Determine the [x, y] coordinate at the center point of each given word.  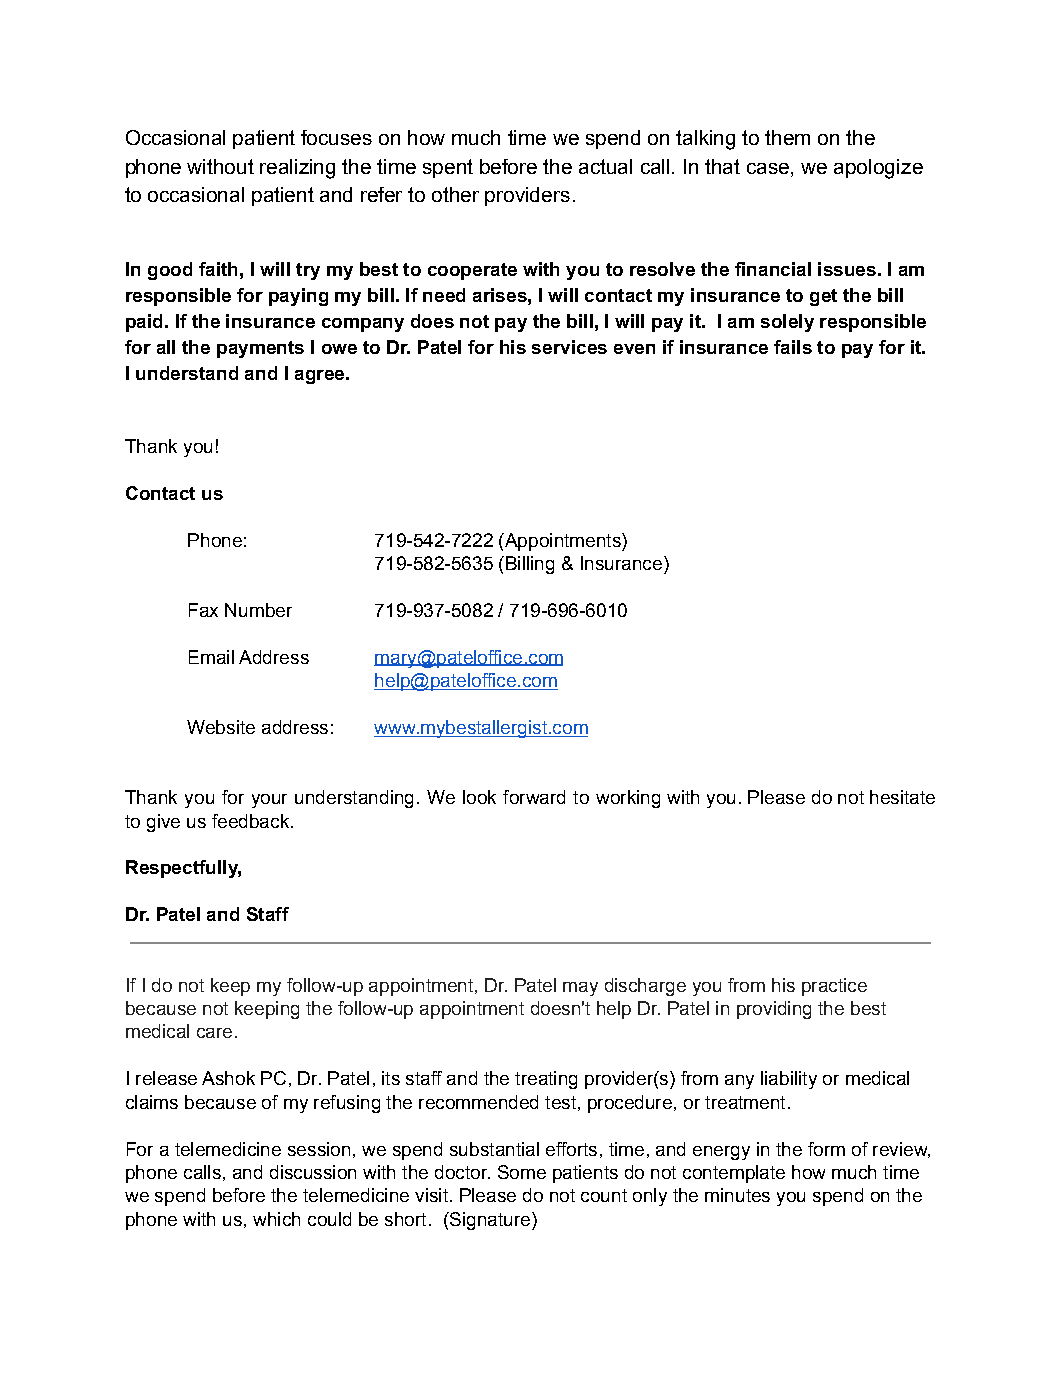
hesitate [902, 797]
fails [793, 347]
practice [834, 987]
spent [448, 168]
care [214, 1033]
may [580, 989]
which [276, 1219]
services [569, 347]
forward [534, 797]
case [769, 168]
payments [260, 349]
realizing [297, 169]
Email [211, 657]
